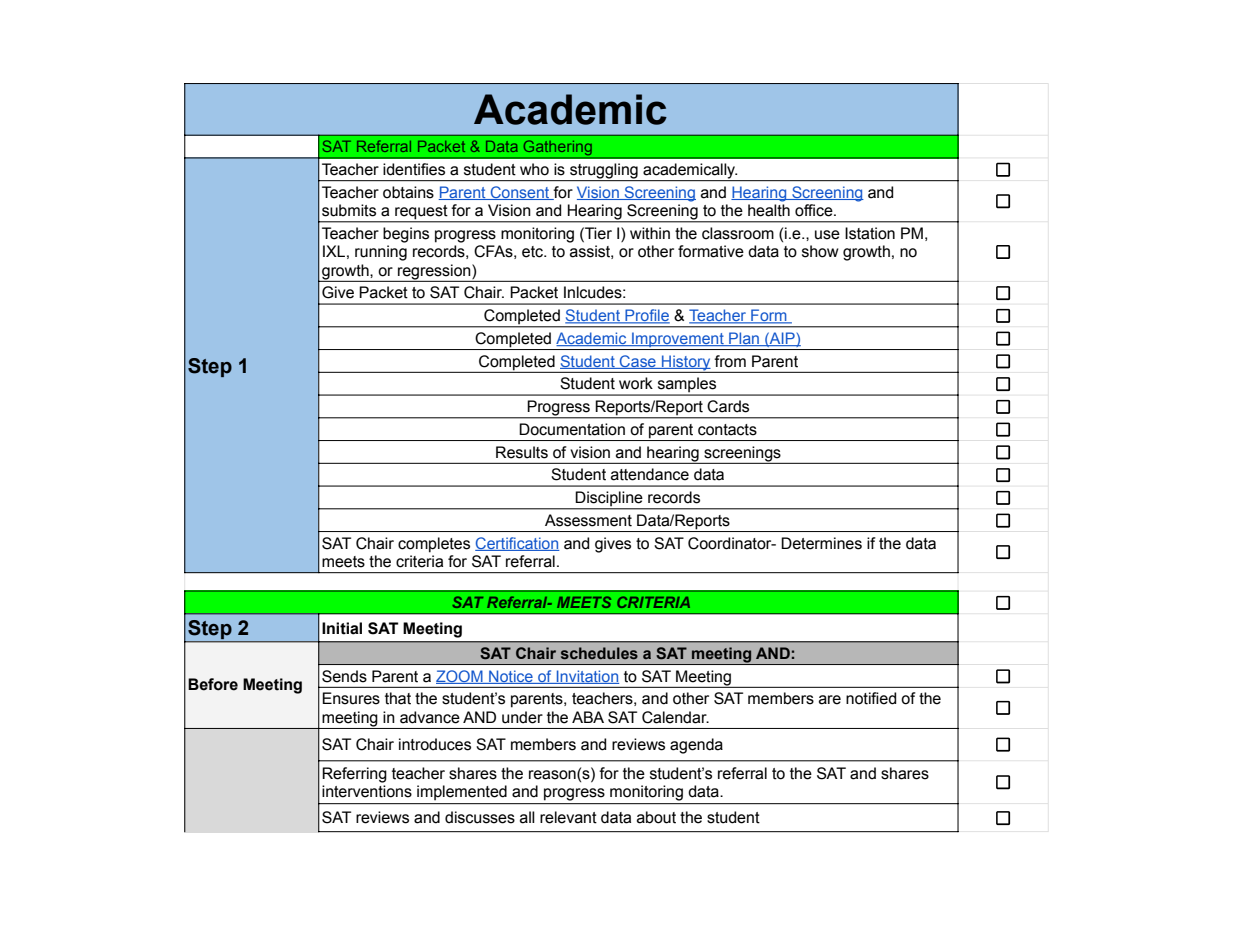 This image has width=1233, height=952. Describe the element at coordinates (434, 545) in the image. I see `completes` at that location.
